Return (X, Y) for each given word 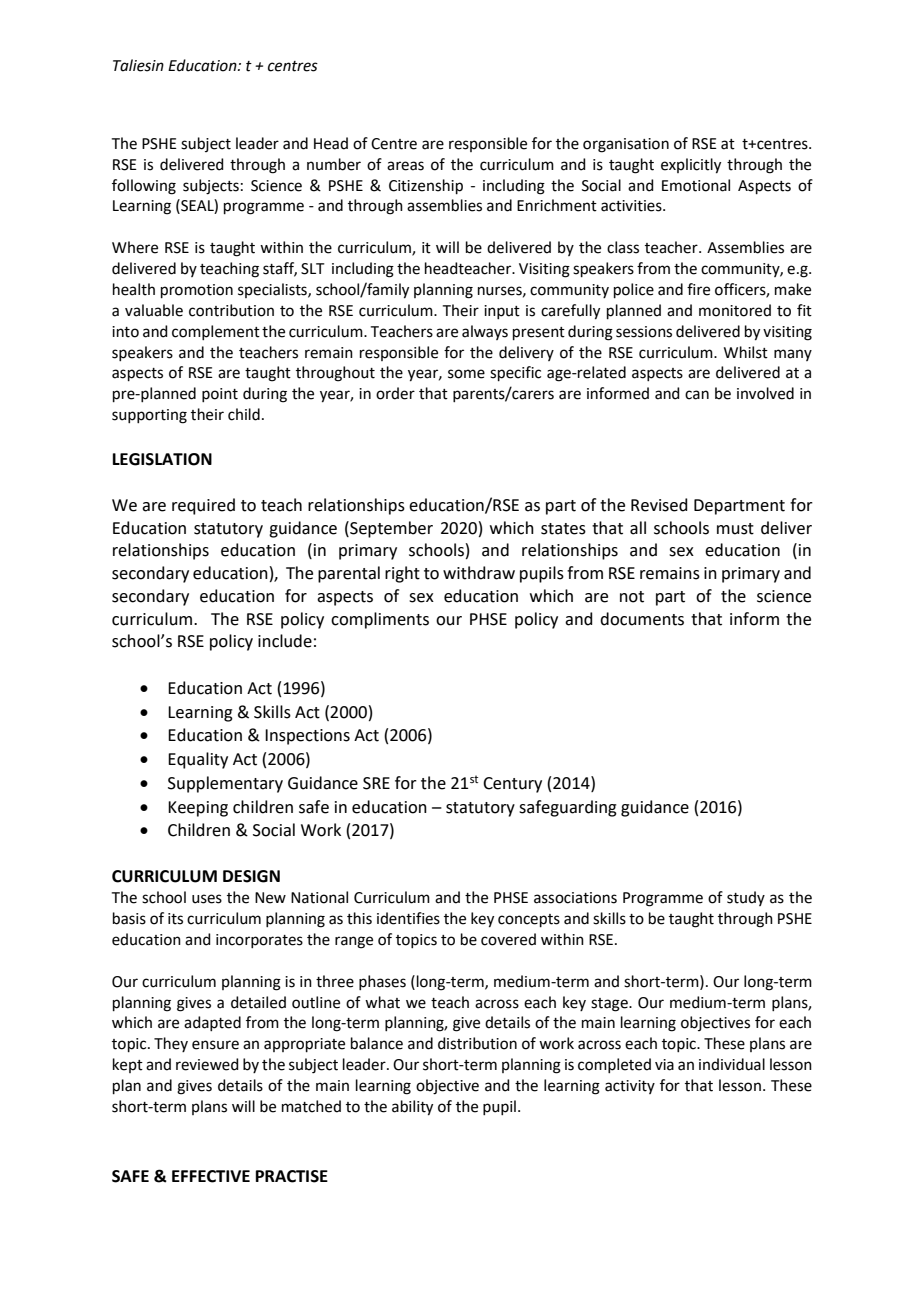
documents (642, 619)
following (144, 187)
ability (412, 1108)
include (285, 641)
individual (732, 1064)
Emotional (696, 185)
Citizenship (426, 186)
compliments (380, 620)
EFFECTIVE (211, 1176)
